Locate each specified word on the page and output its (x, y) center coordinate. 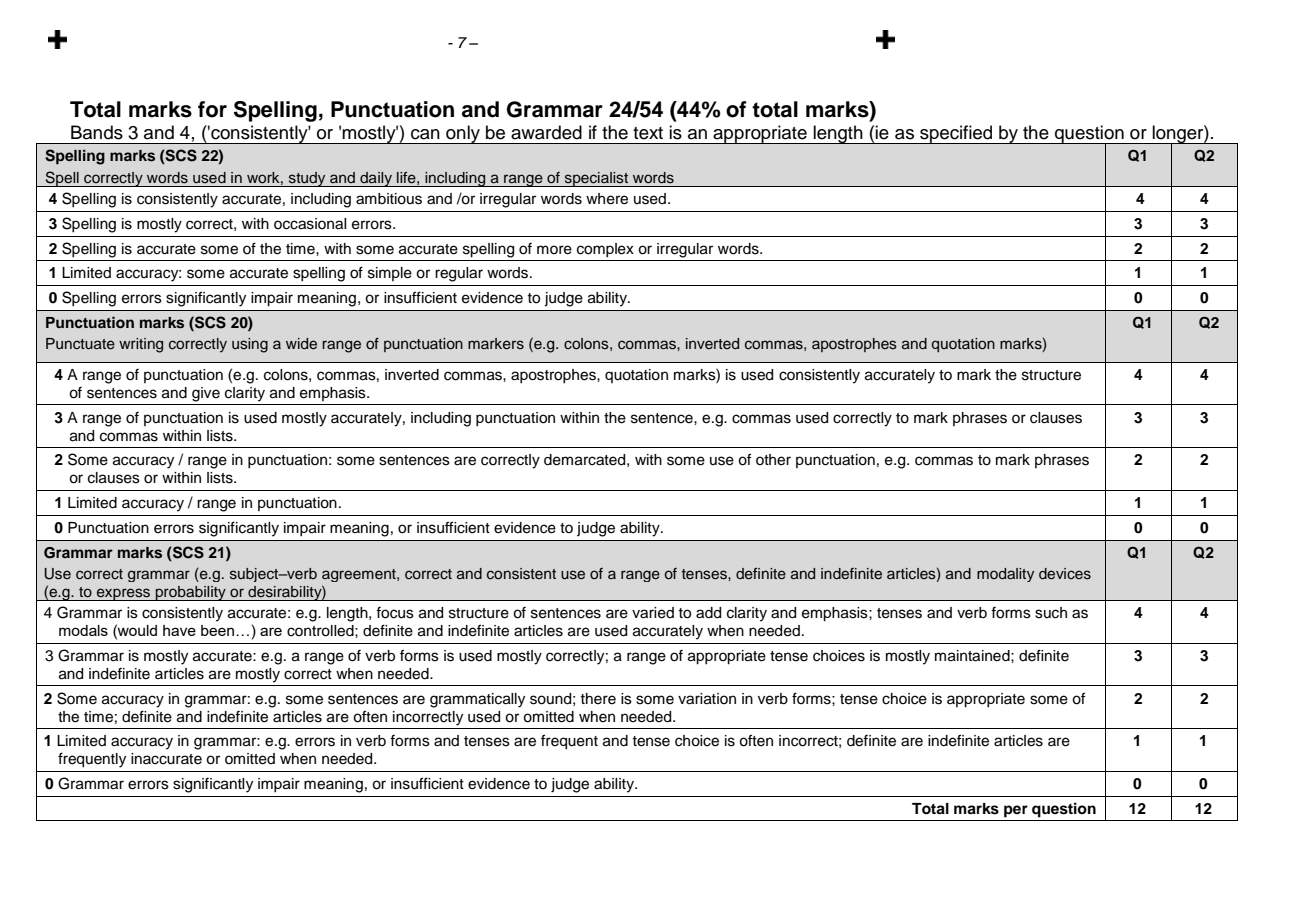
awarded (546, 132)
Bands (97, 132)
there (598, 699)
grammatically (477, 700)
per (1016, 811)
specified (956, 134)
